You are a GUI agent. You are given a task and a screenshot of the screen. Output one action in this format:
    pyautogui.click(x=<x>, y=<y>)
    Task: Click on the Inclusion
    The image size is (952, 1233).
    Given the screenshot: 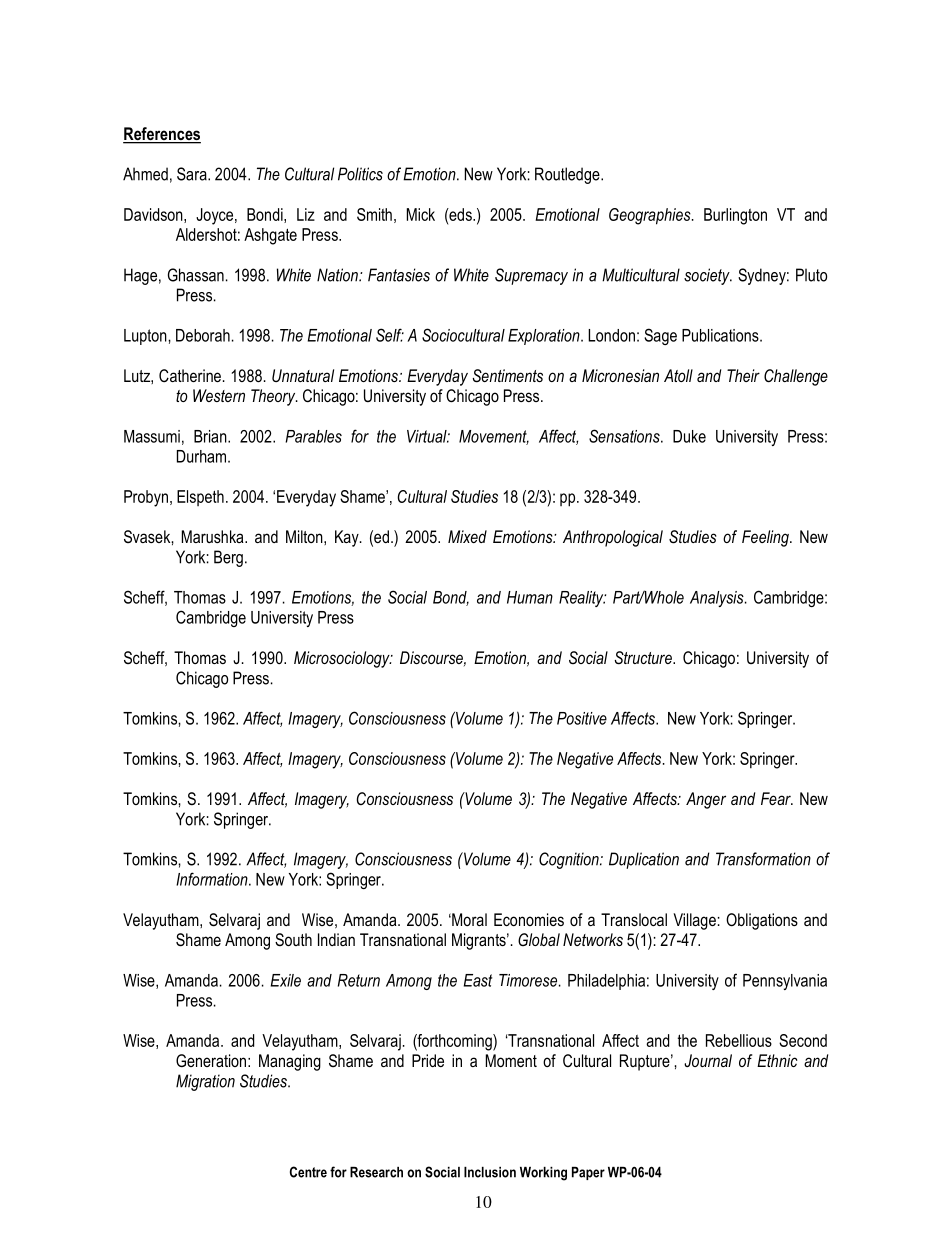 What is the action you would take?
    pyautogui.click(x=490, y=1172)
